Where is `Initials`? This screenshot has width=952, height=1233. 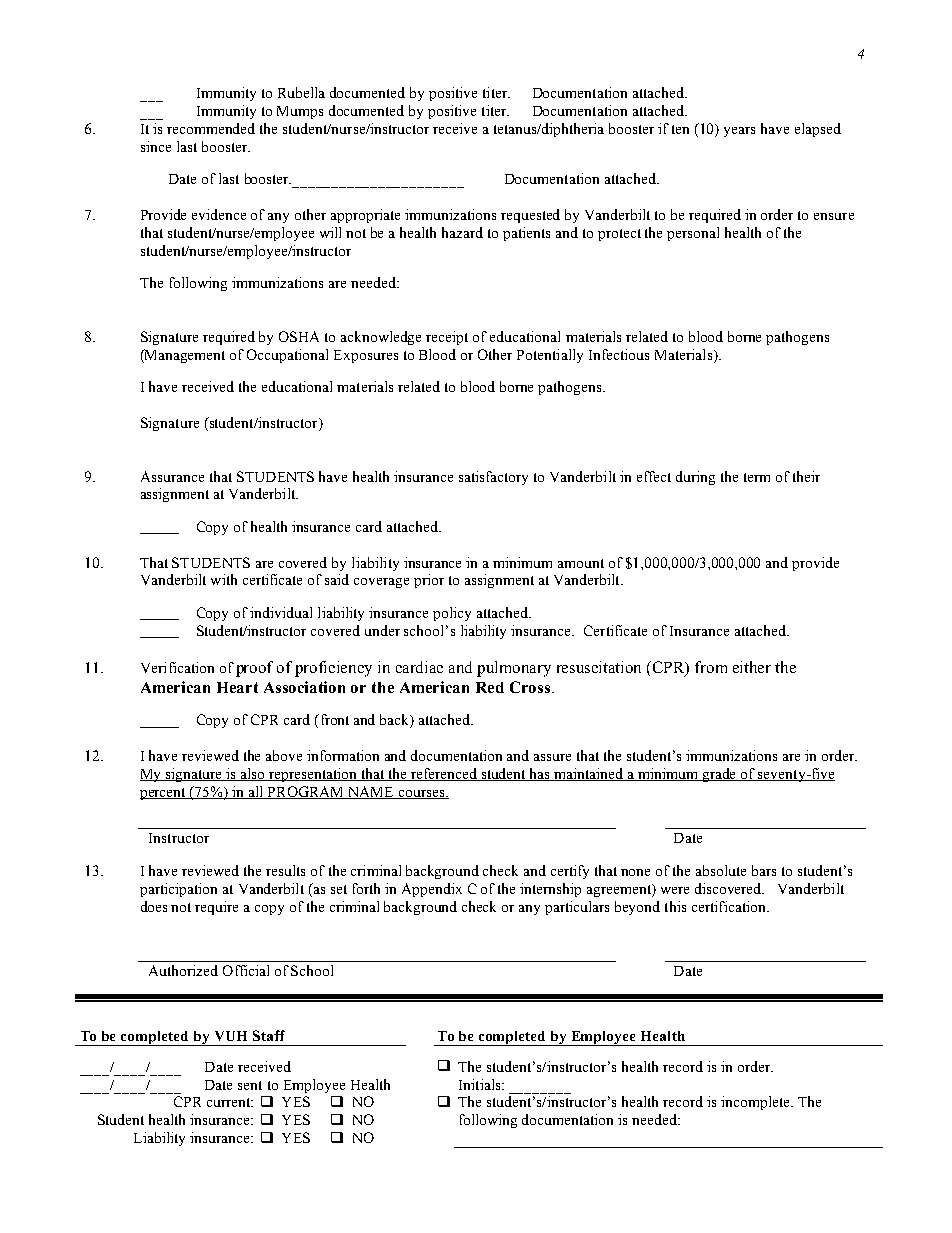 Initials is located at coordinates (481, 1084).
